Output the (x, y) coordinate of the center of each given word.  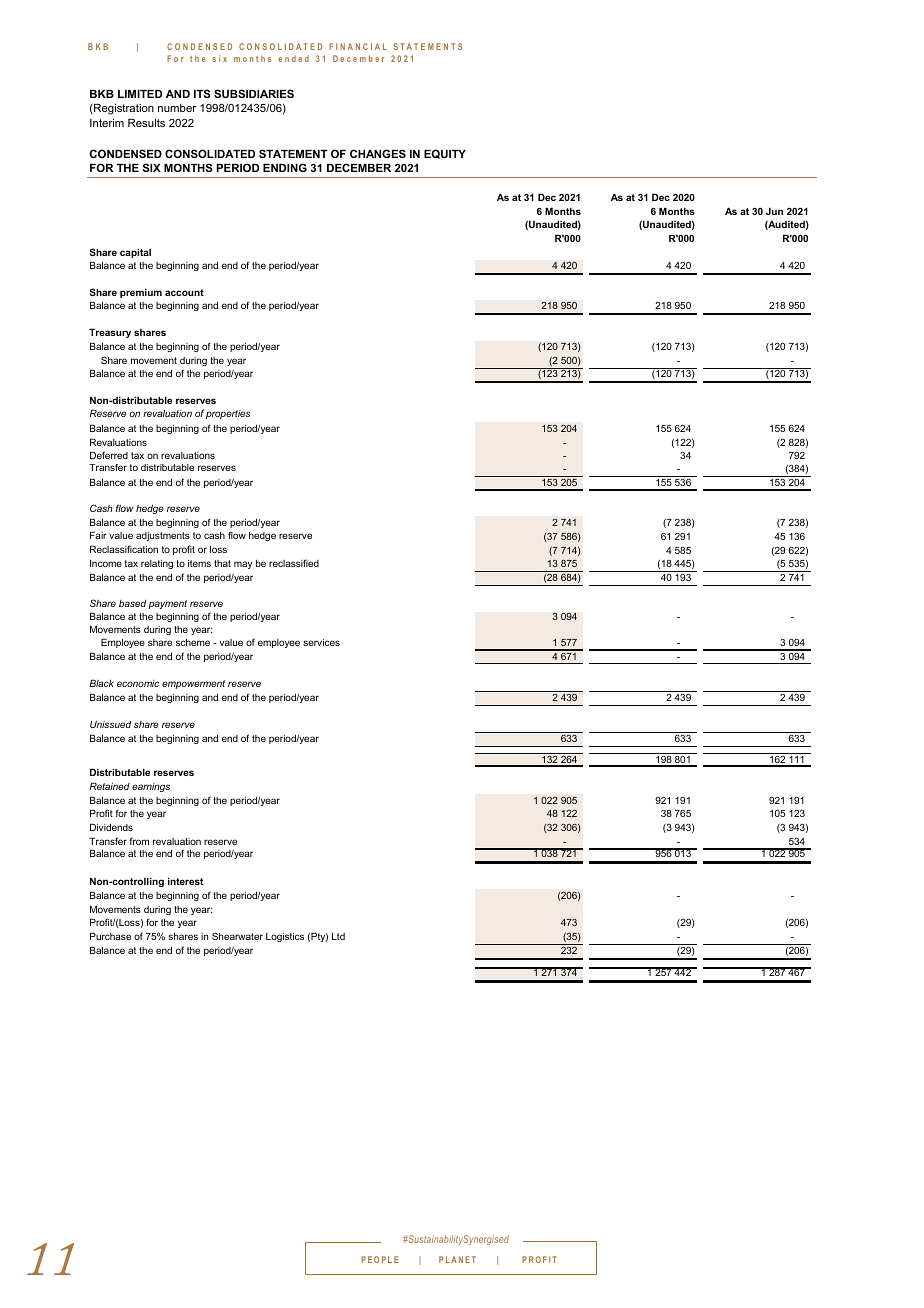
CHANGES (378, 153)
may (243, 565)
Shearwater (237, 936)
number (177, 108)
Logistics (285, 937)
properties (228, 414)
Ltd (338, 936)
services (321, 642)
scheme (193, 642)
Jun (774, 211)
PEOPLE (380, 1259)
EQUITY (445, 154)
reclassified (294, 563)
